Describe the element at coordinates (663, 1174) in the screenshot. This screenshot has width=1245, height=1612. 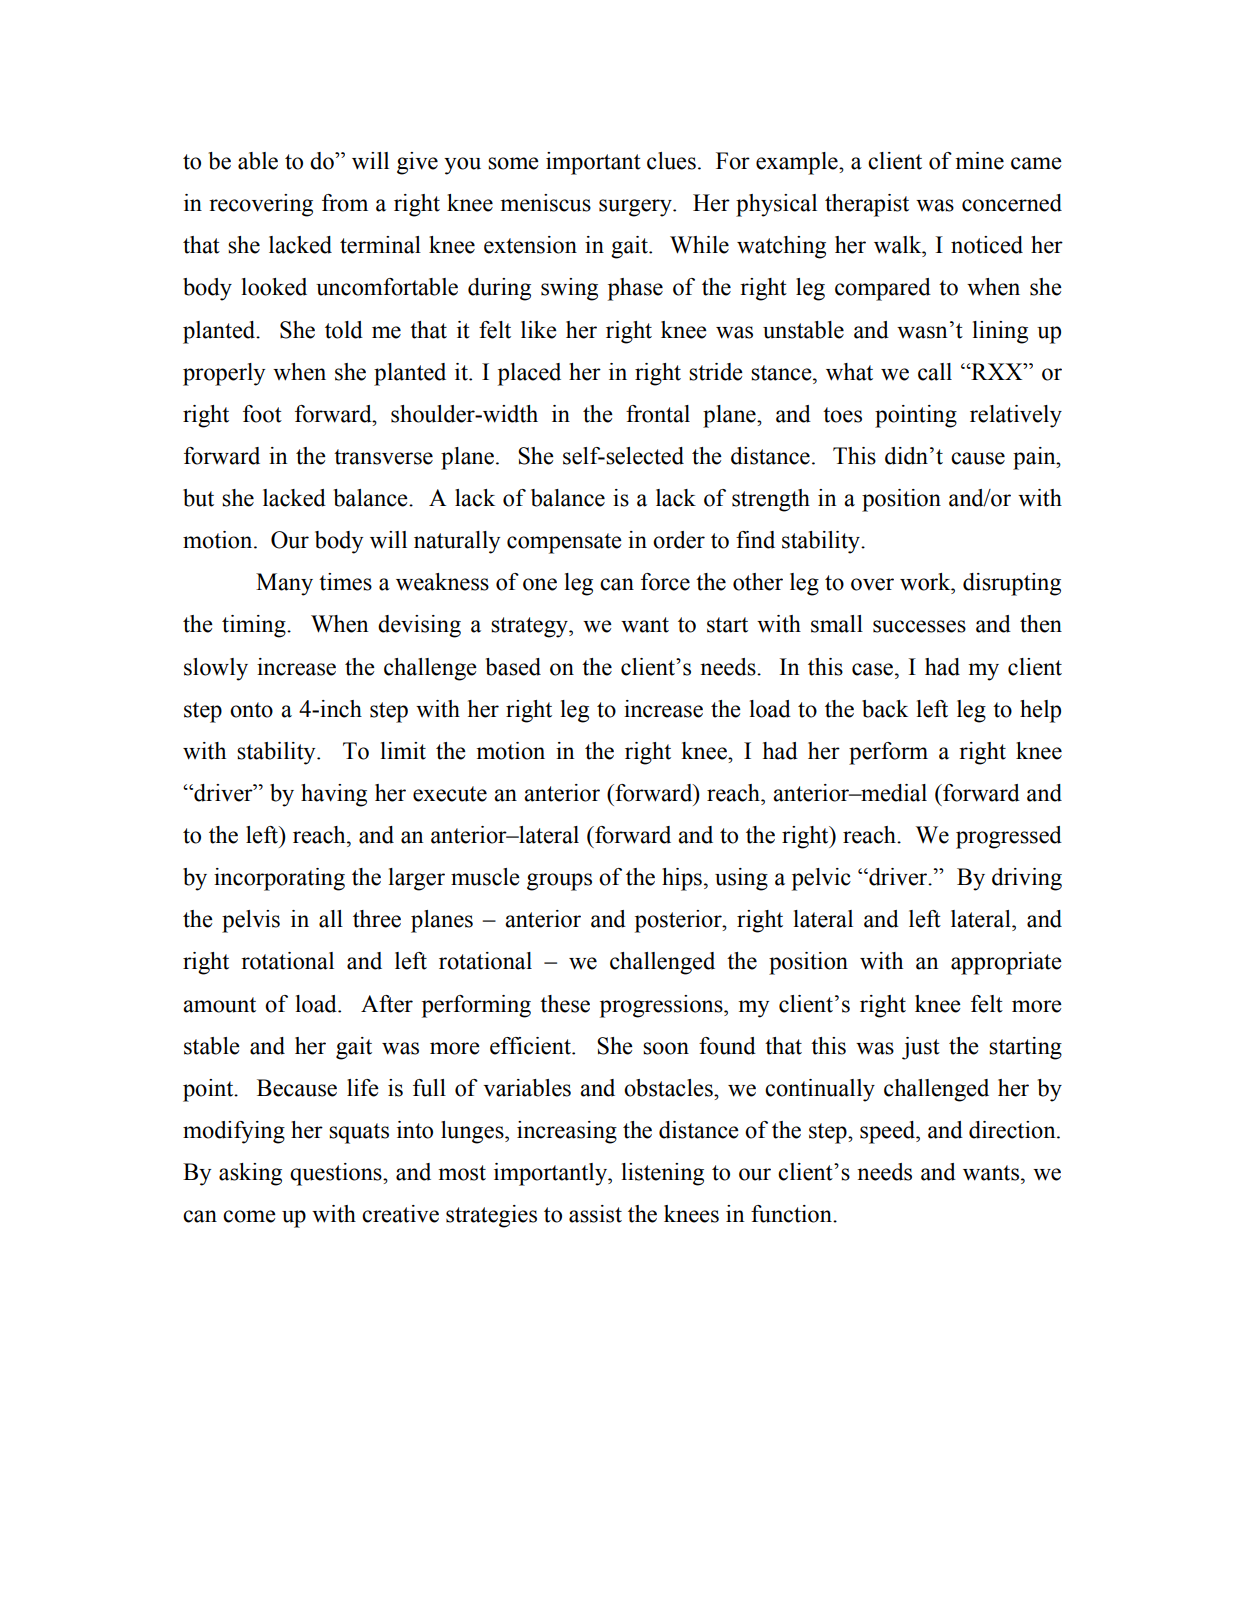
I see `listening` at that location.
